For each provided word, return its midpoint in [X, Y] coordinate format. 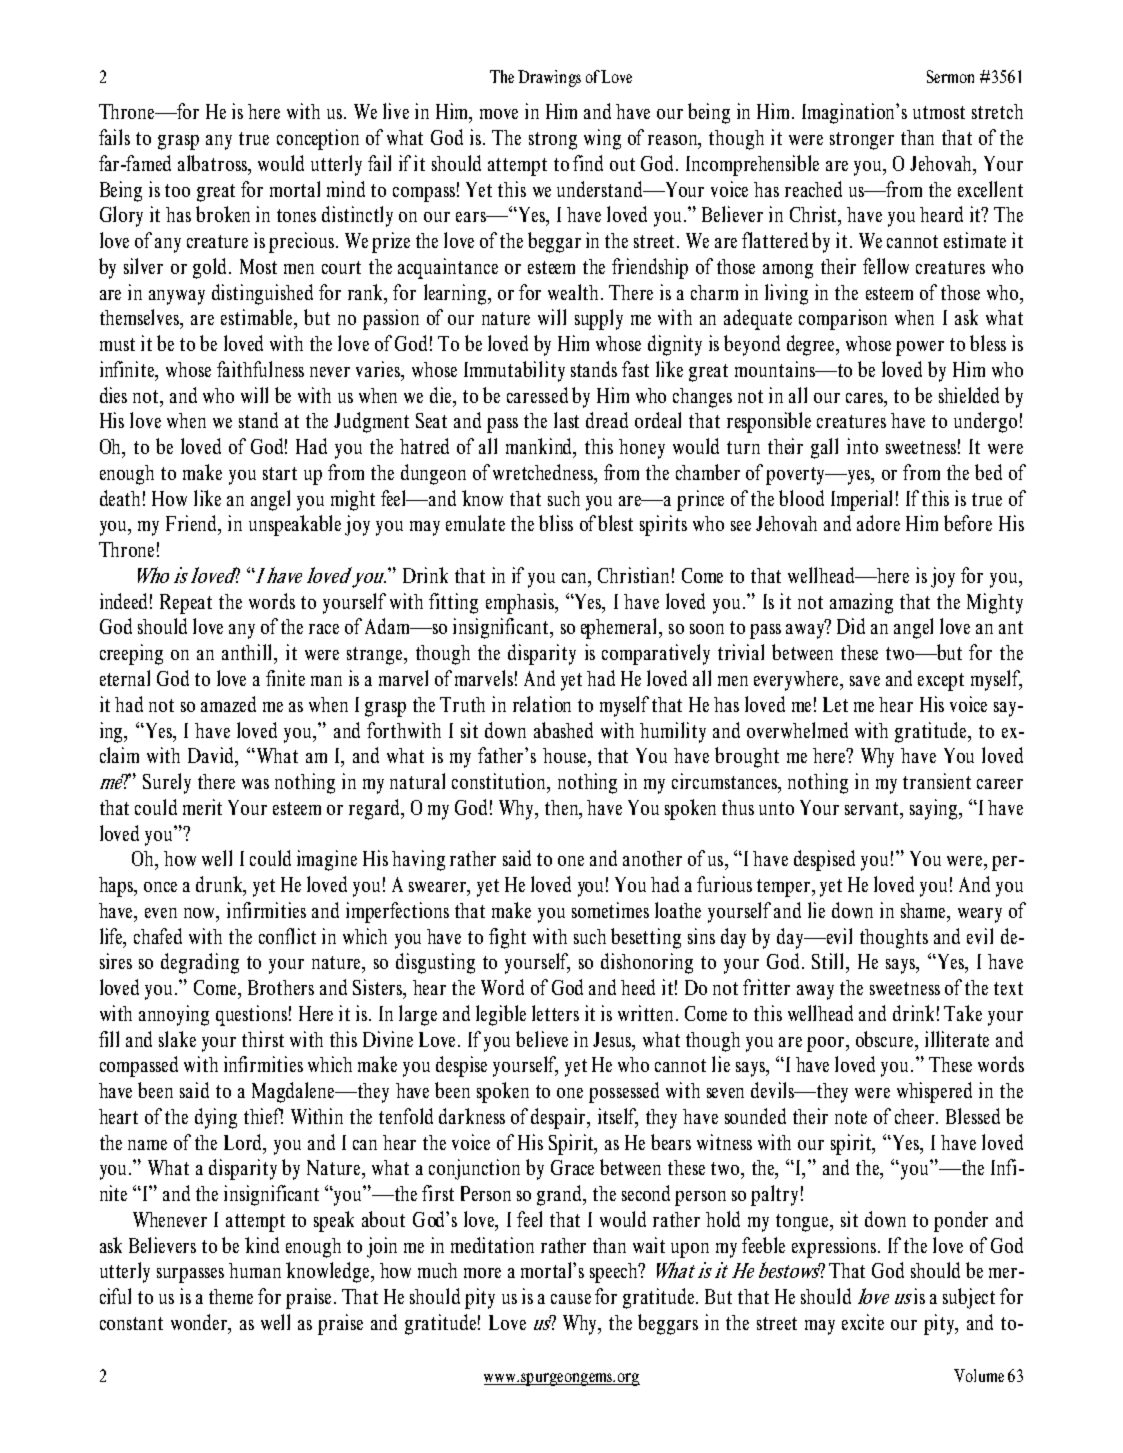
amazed [228, 704]
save [865, 681]
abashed [563, 730]
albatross [214, 164]
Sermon [950, 76]
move [499, 114]
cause [571, 1299]
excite [863, 1322]
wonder [200, 1323]
